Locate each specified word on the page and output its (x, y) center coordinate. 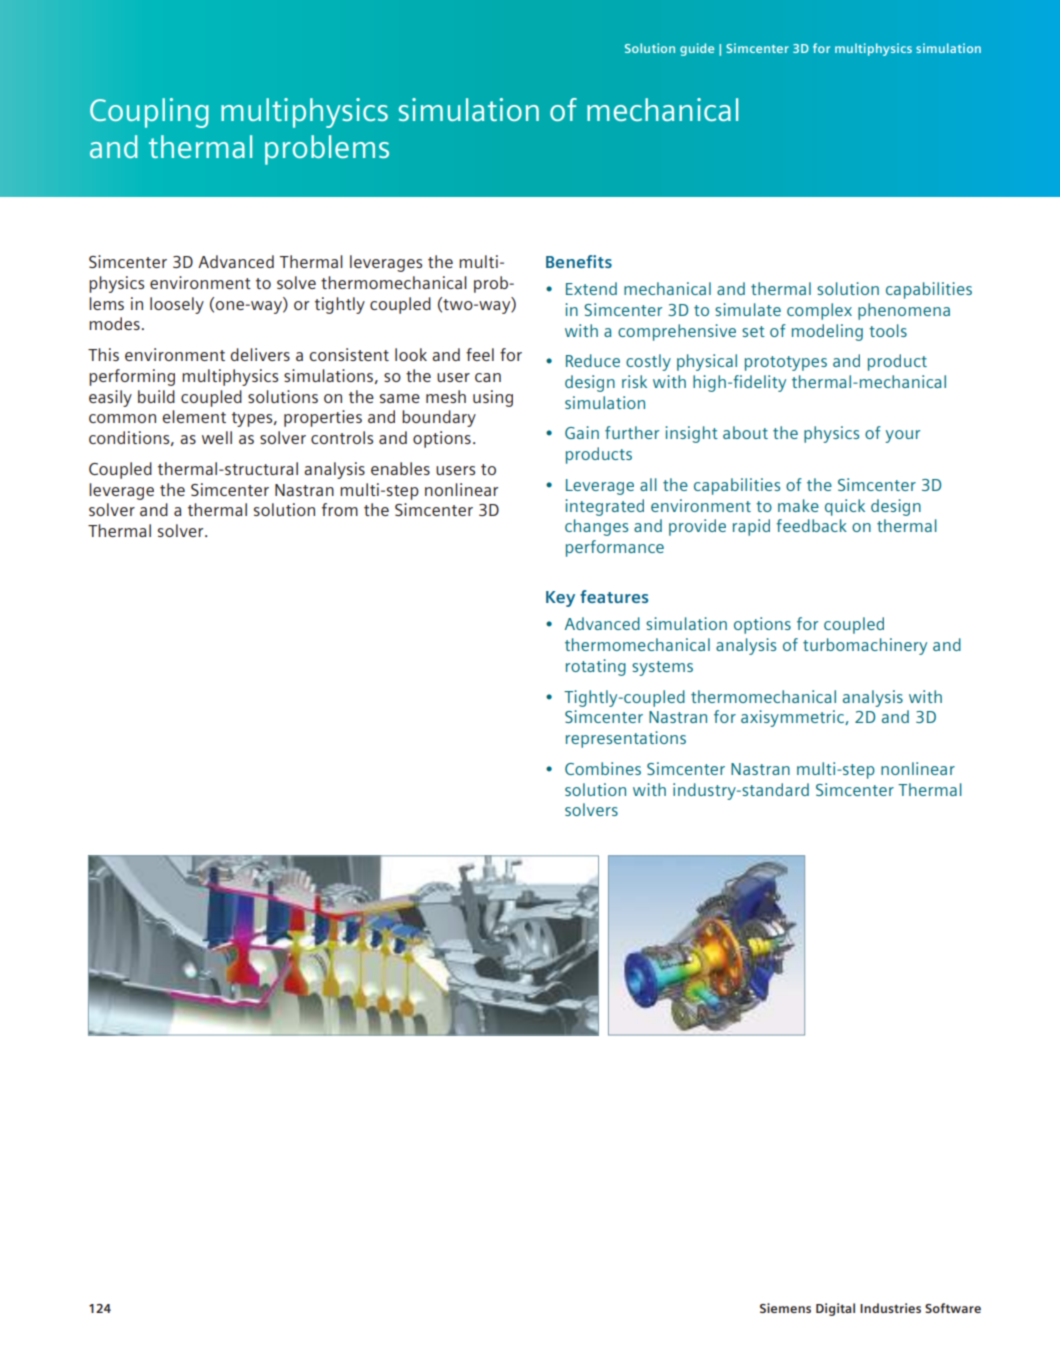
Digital (835, 1309)
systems (662, 668)
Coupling (149, 113)
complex (819, 311)
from (340, 509)
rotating (596, 667)
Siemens (785, 1308)
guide (697, 49)
